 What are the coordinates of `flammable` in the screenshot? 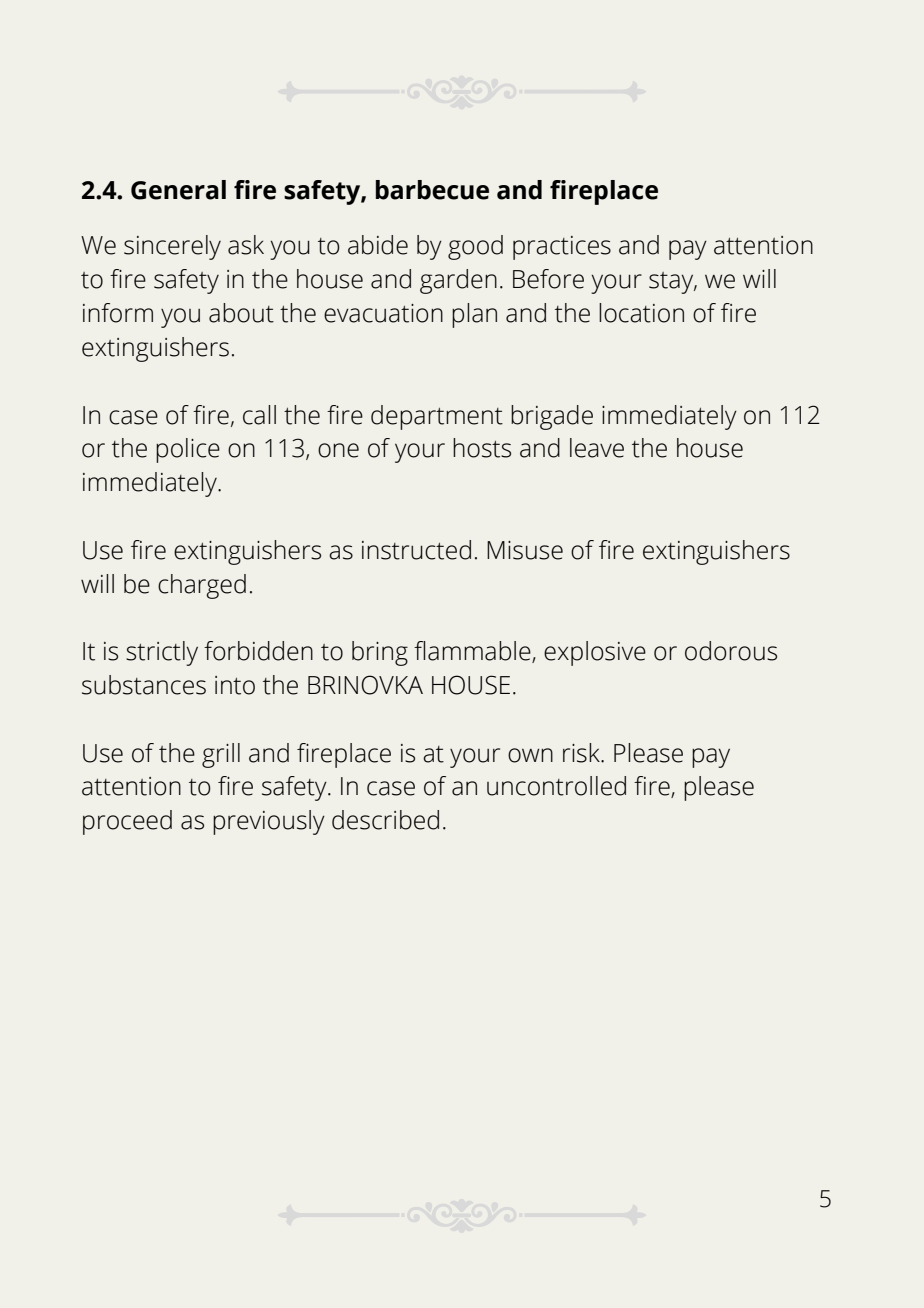 It's located at (473, 652).
